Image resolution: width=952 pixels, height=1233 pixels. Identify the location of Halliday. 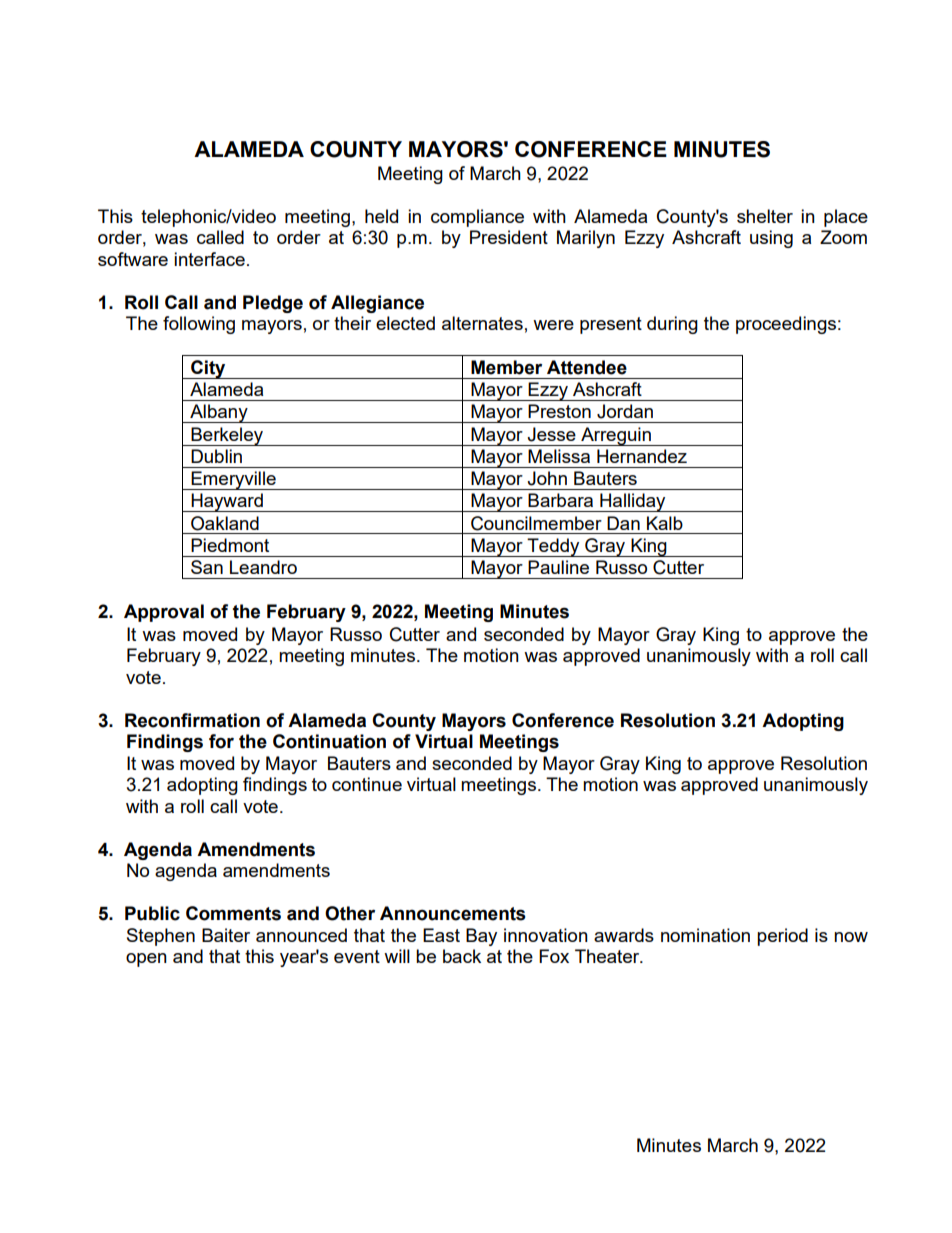
(633, 502).
